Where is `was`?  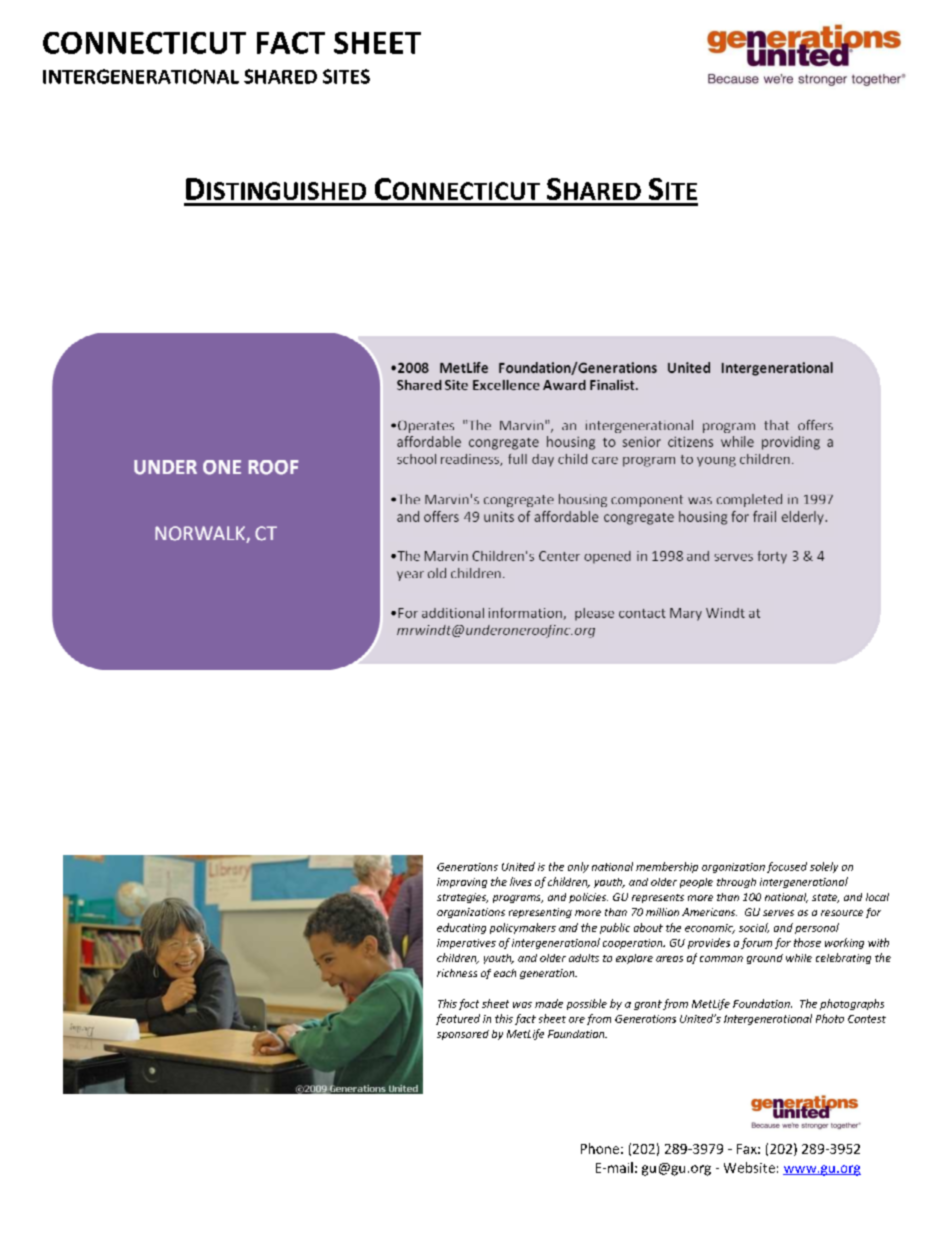
was is located at coordinates (522, 1005).
